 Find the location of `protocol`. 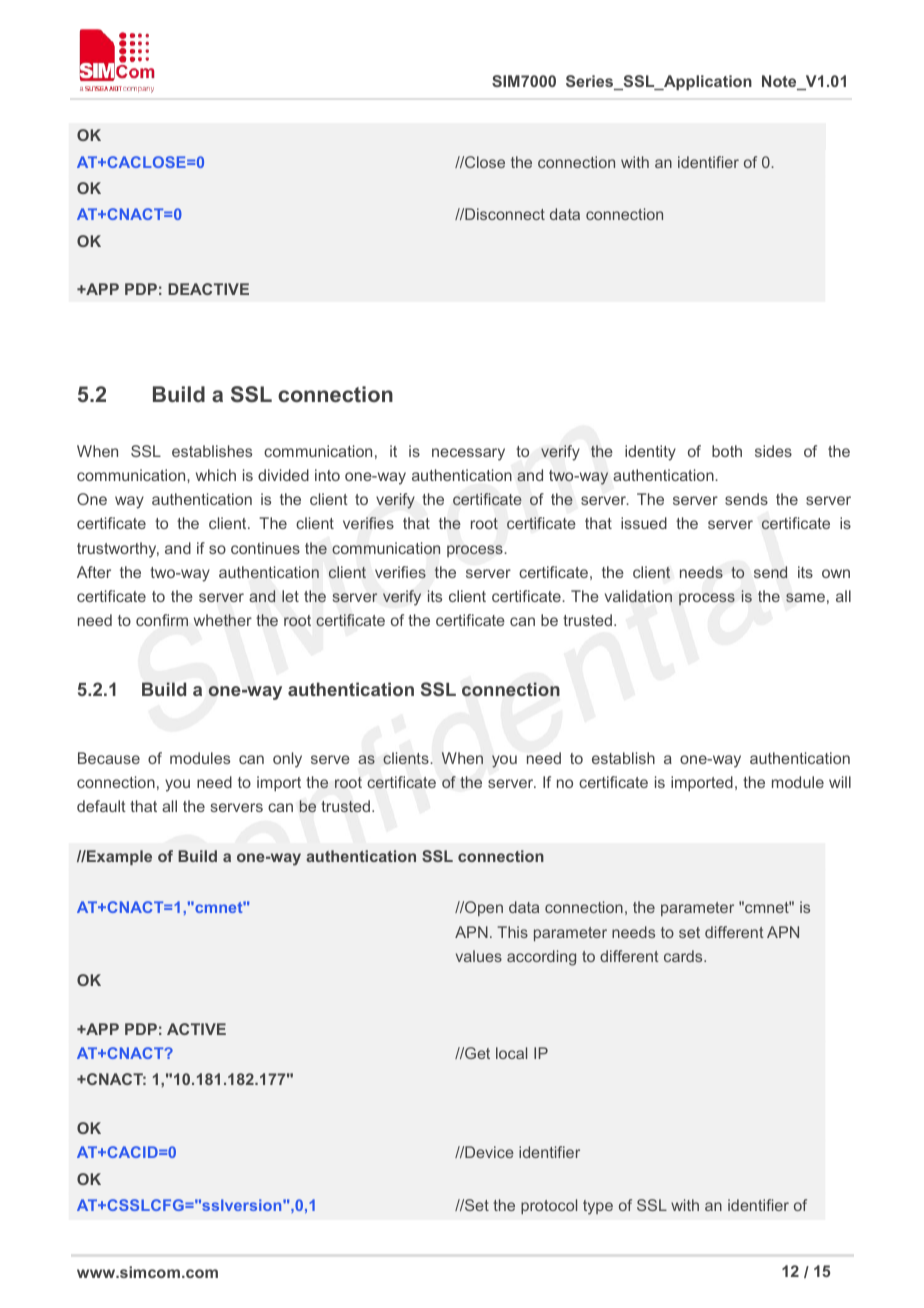

protocol is located at coordinates (549, 1206).
